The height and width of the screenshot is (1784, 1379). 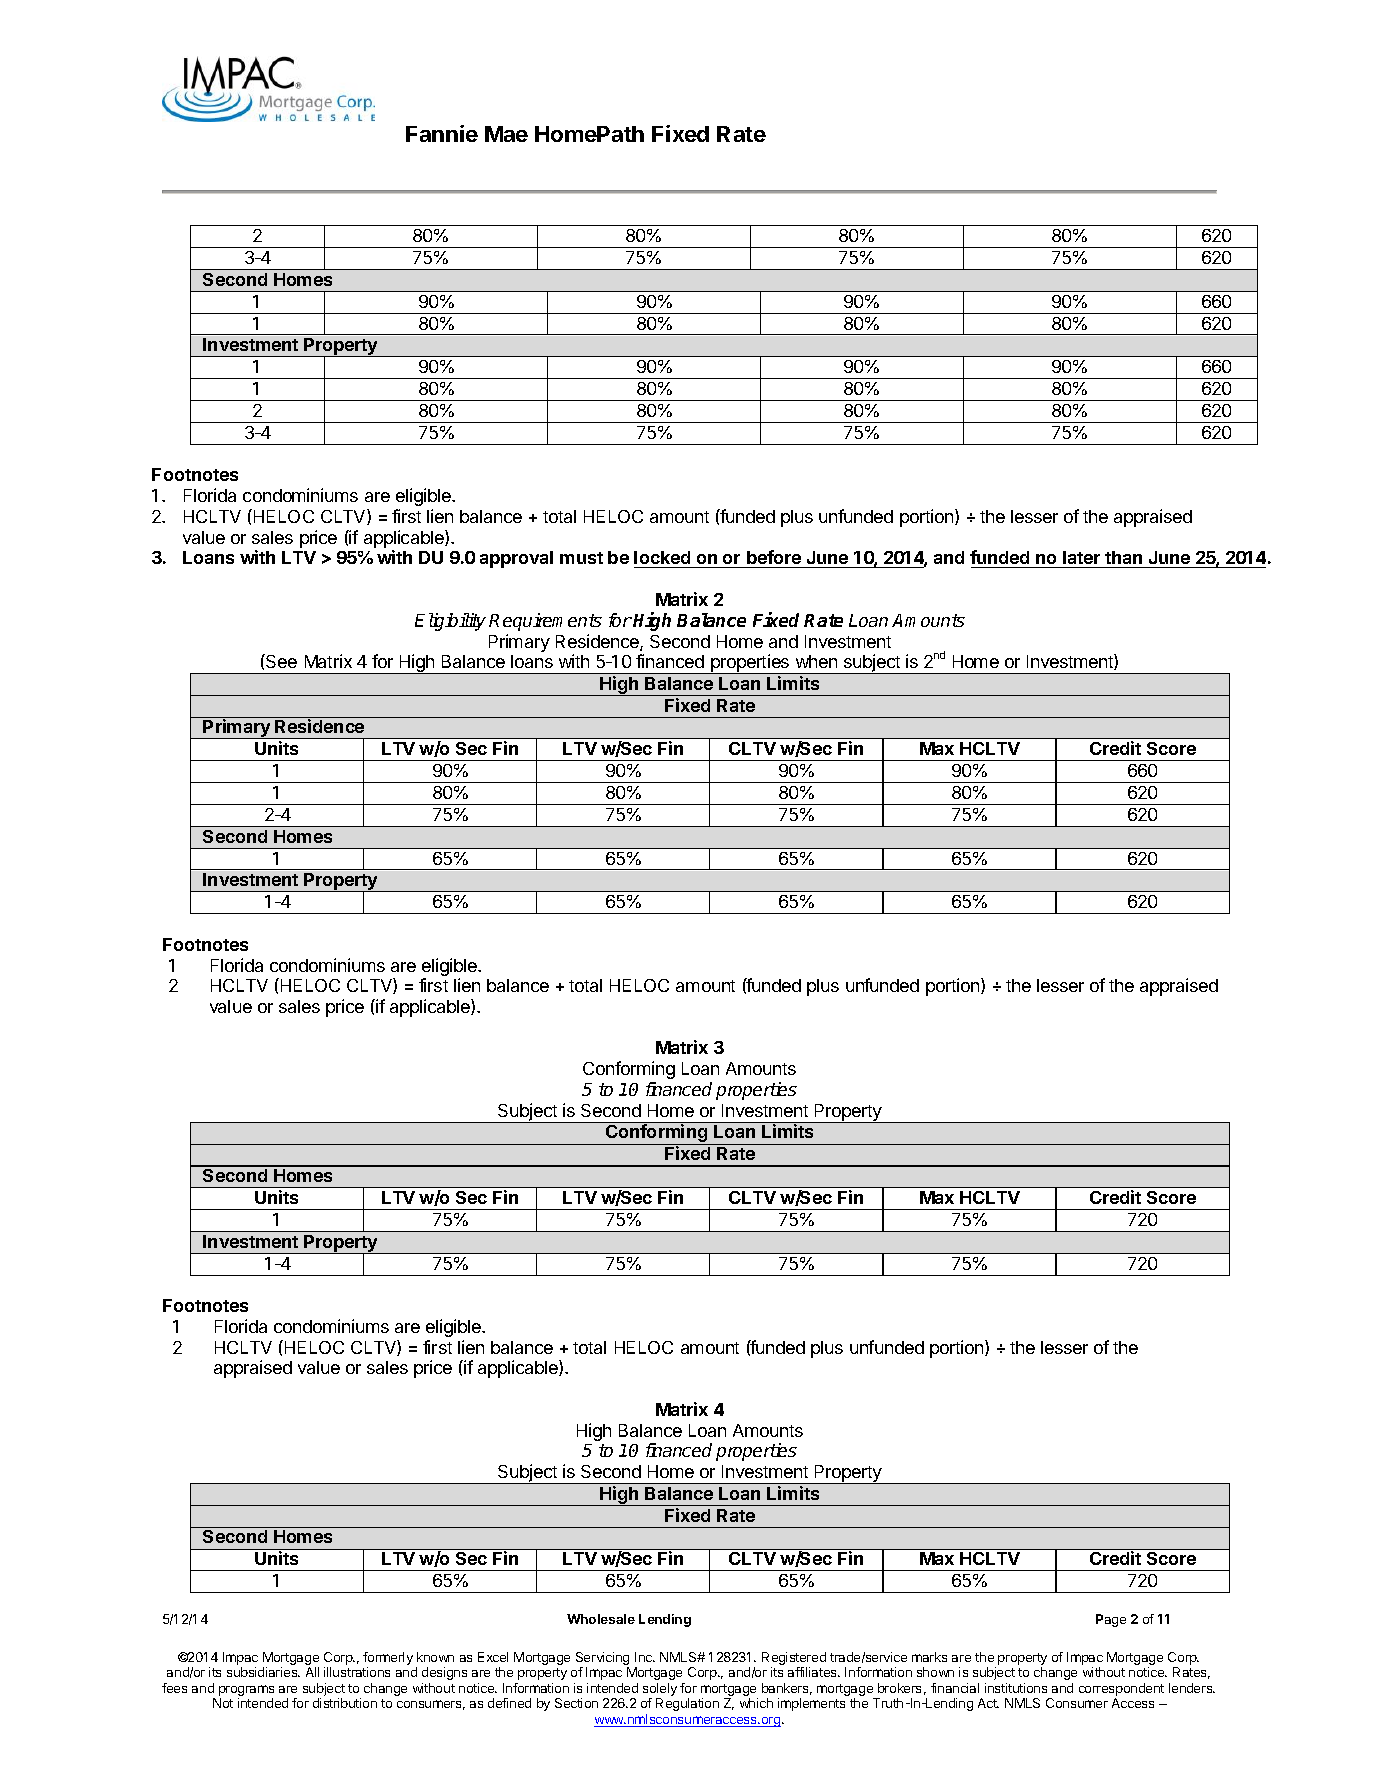 I want to click on See, so click(x=280, y=661).
